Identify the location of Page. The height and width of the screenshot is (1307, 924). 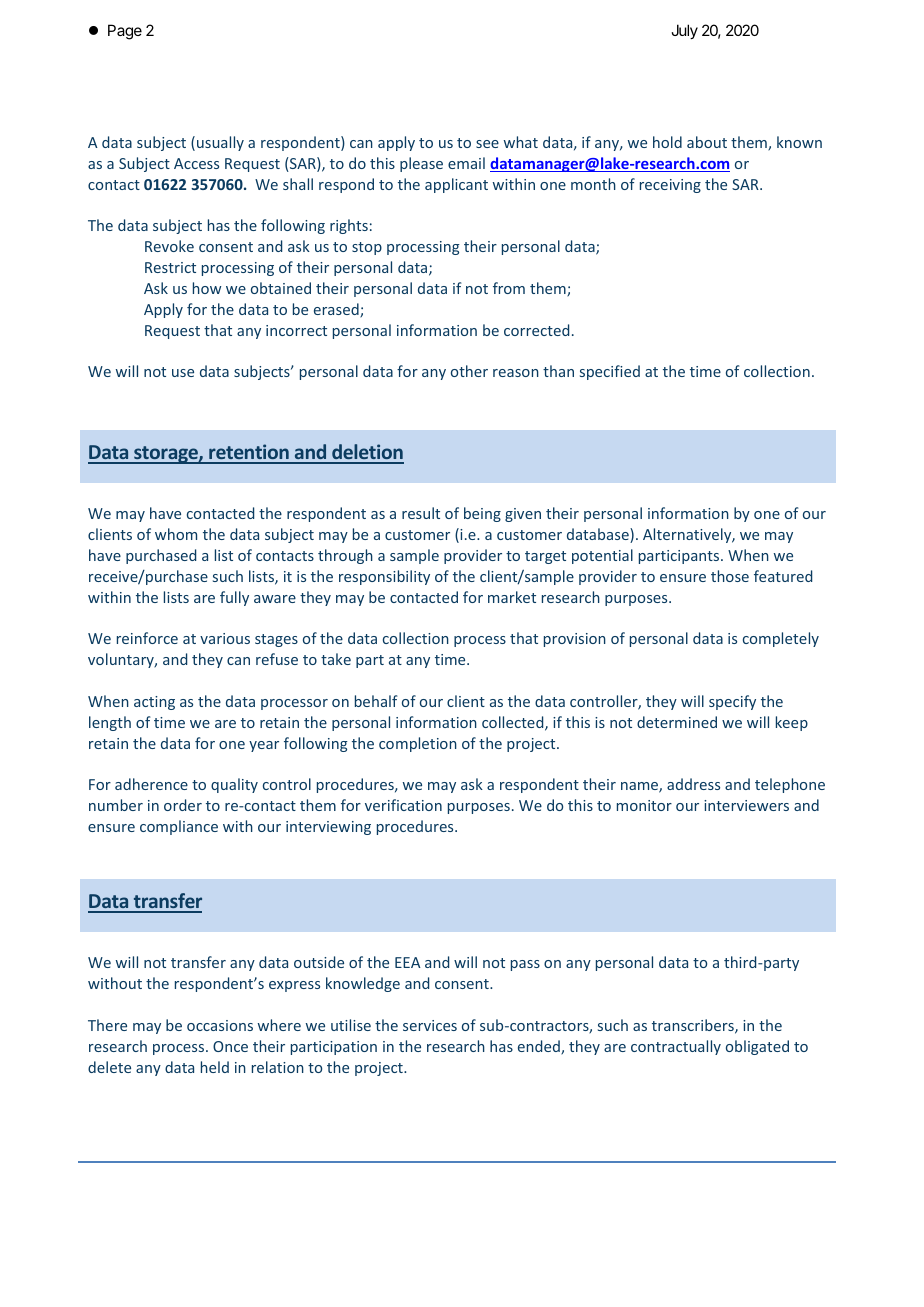
(125, 32).
